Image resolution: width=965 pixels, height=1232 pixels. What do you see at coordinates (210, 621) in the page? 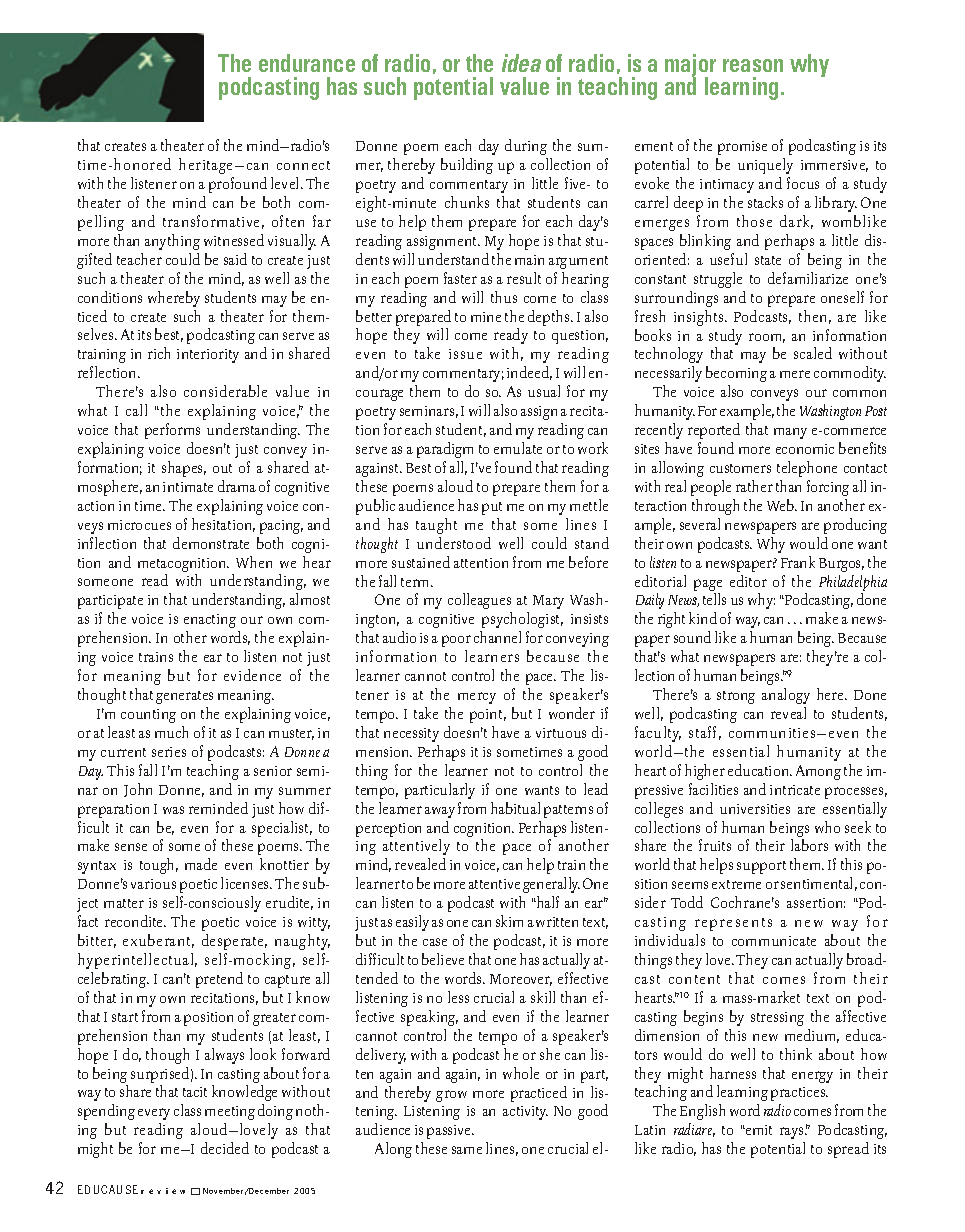
I see `enacting` at bounding box center [210, 621].
